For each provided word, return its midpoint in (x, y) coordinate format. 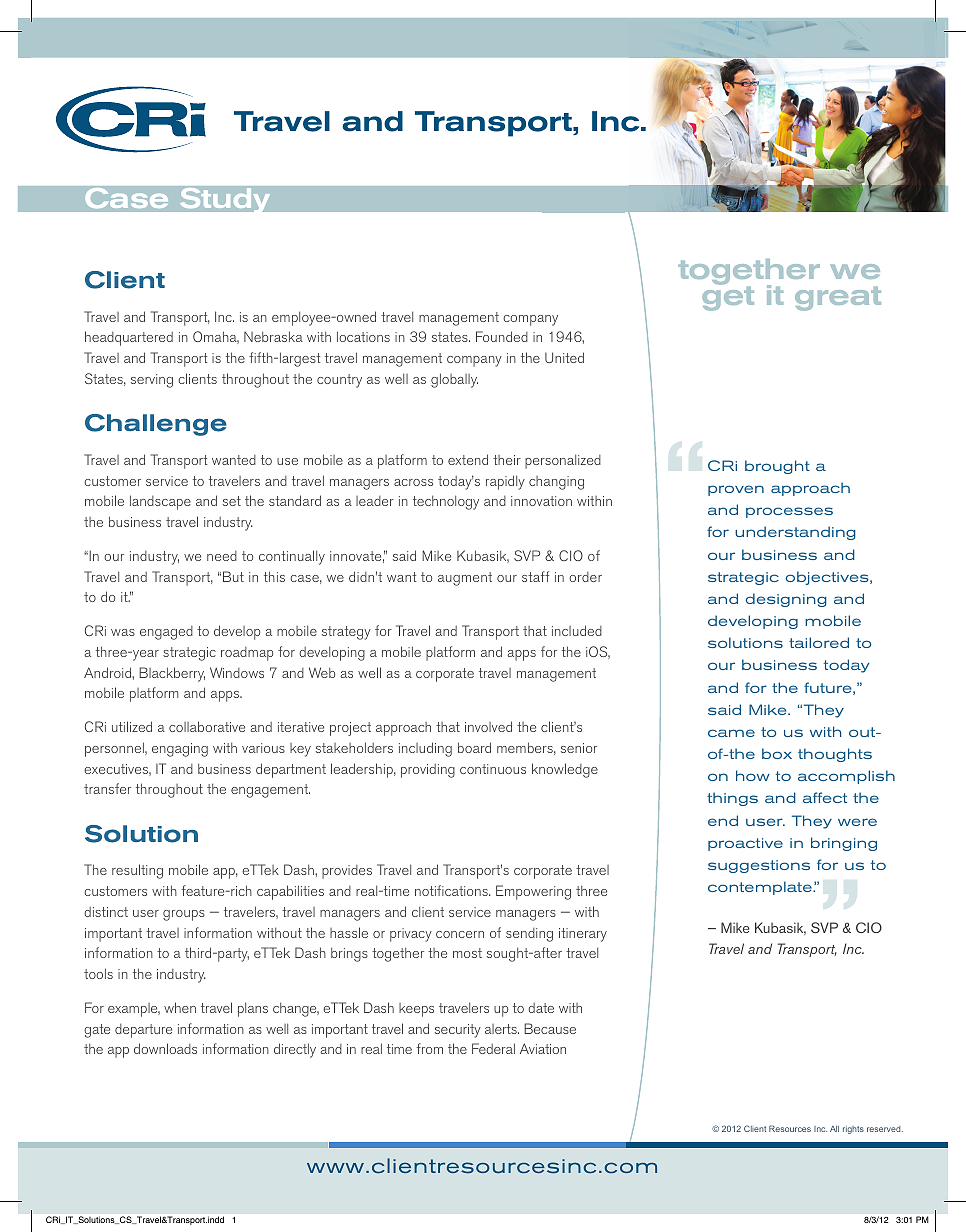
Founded (502, 336)
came (731, 733)
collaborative (207, 726)
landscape (160, 502)
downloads (165, 1048)
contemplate (761, 888)
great (838, 299)
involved (488, 726)
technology (446, 502)
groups (184, 915)
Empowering (533, 892)
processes (789, 512)
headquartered (129, 338)
